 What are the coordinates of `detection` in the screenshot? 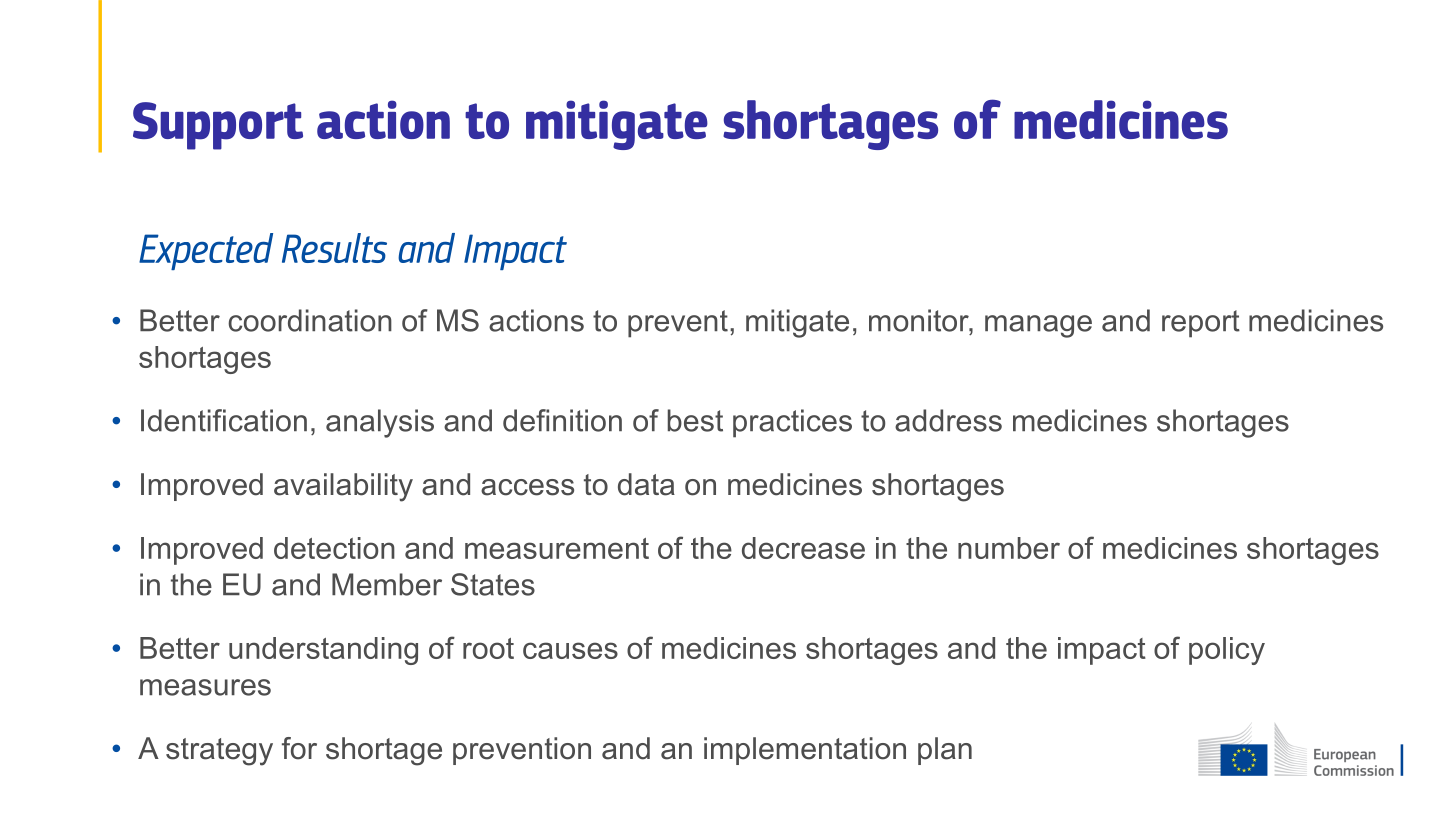 It's located at (334, 548).
